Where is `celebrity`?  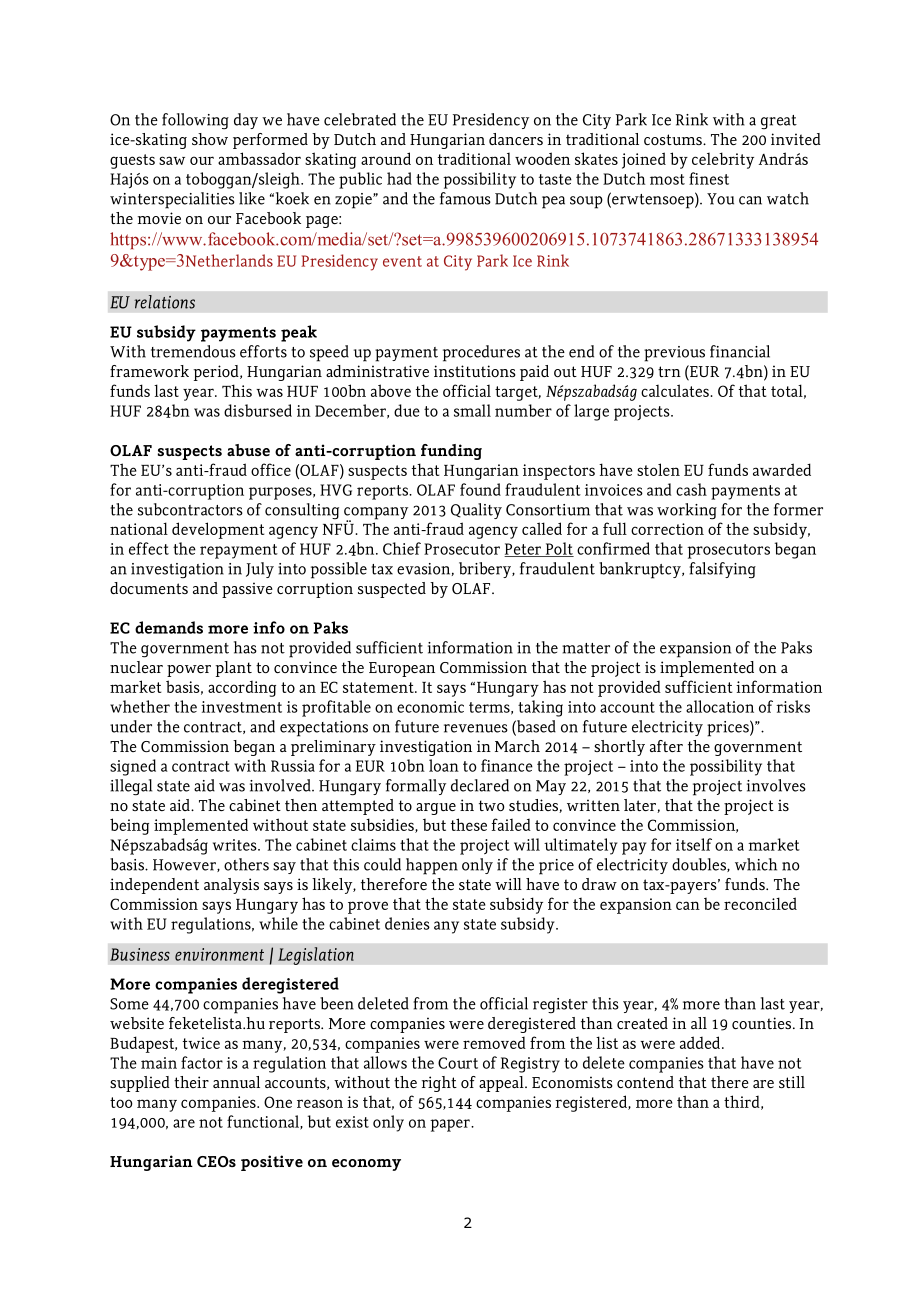 celebrity is located at coordinates (723, 160).
